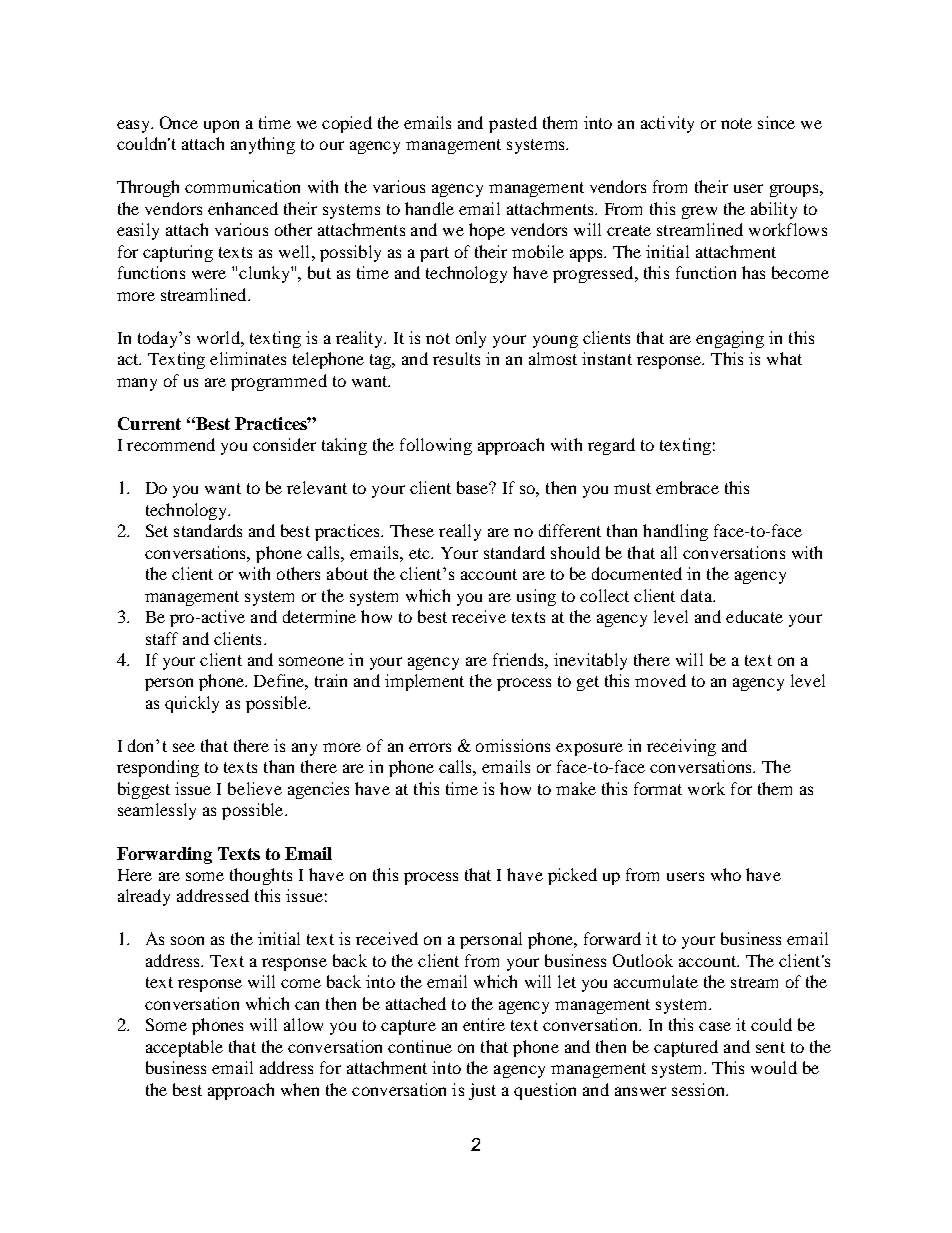 The image size is (952, 1233). What do you see at coordinates (456, 358) in the screenshot?
I see `results` at bounding box center [456, 358].
